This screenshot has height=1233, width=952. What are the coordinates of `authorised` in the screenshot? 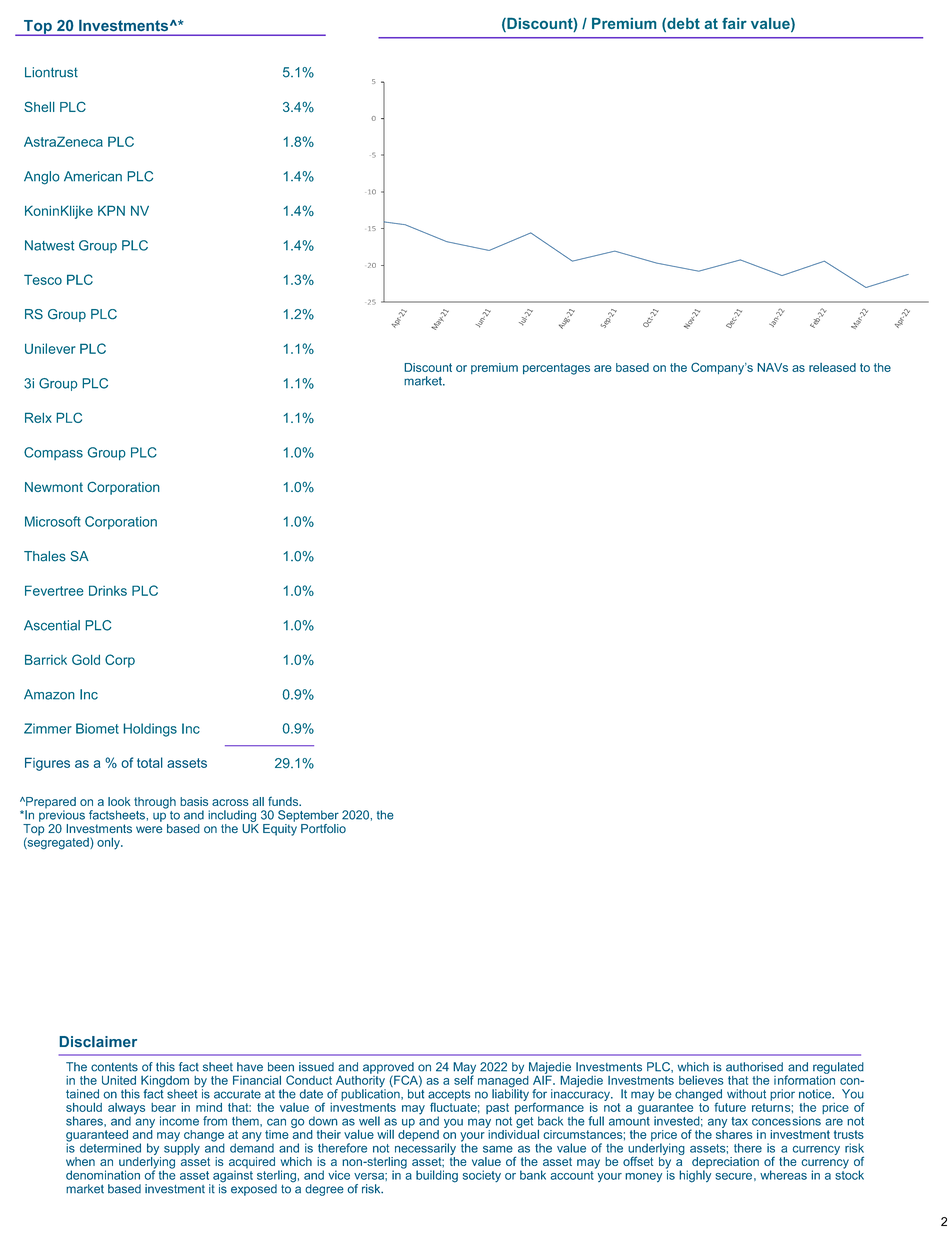 It's located at (754, 1067).
